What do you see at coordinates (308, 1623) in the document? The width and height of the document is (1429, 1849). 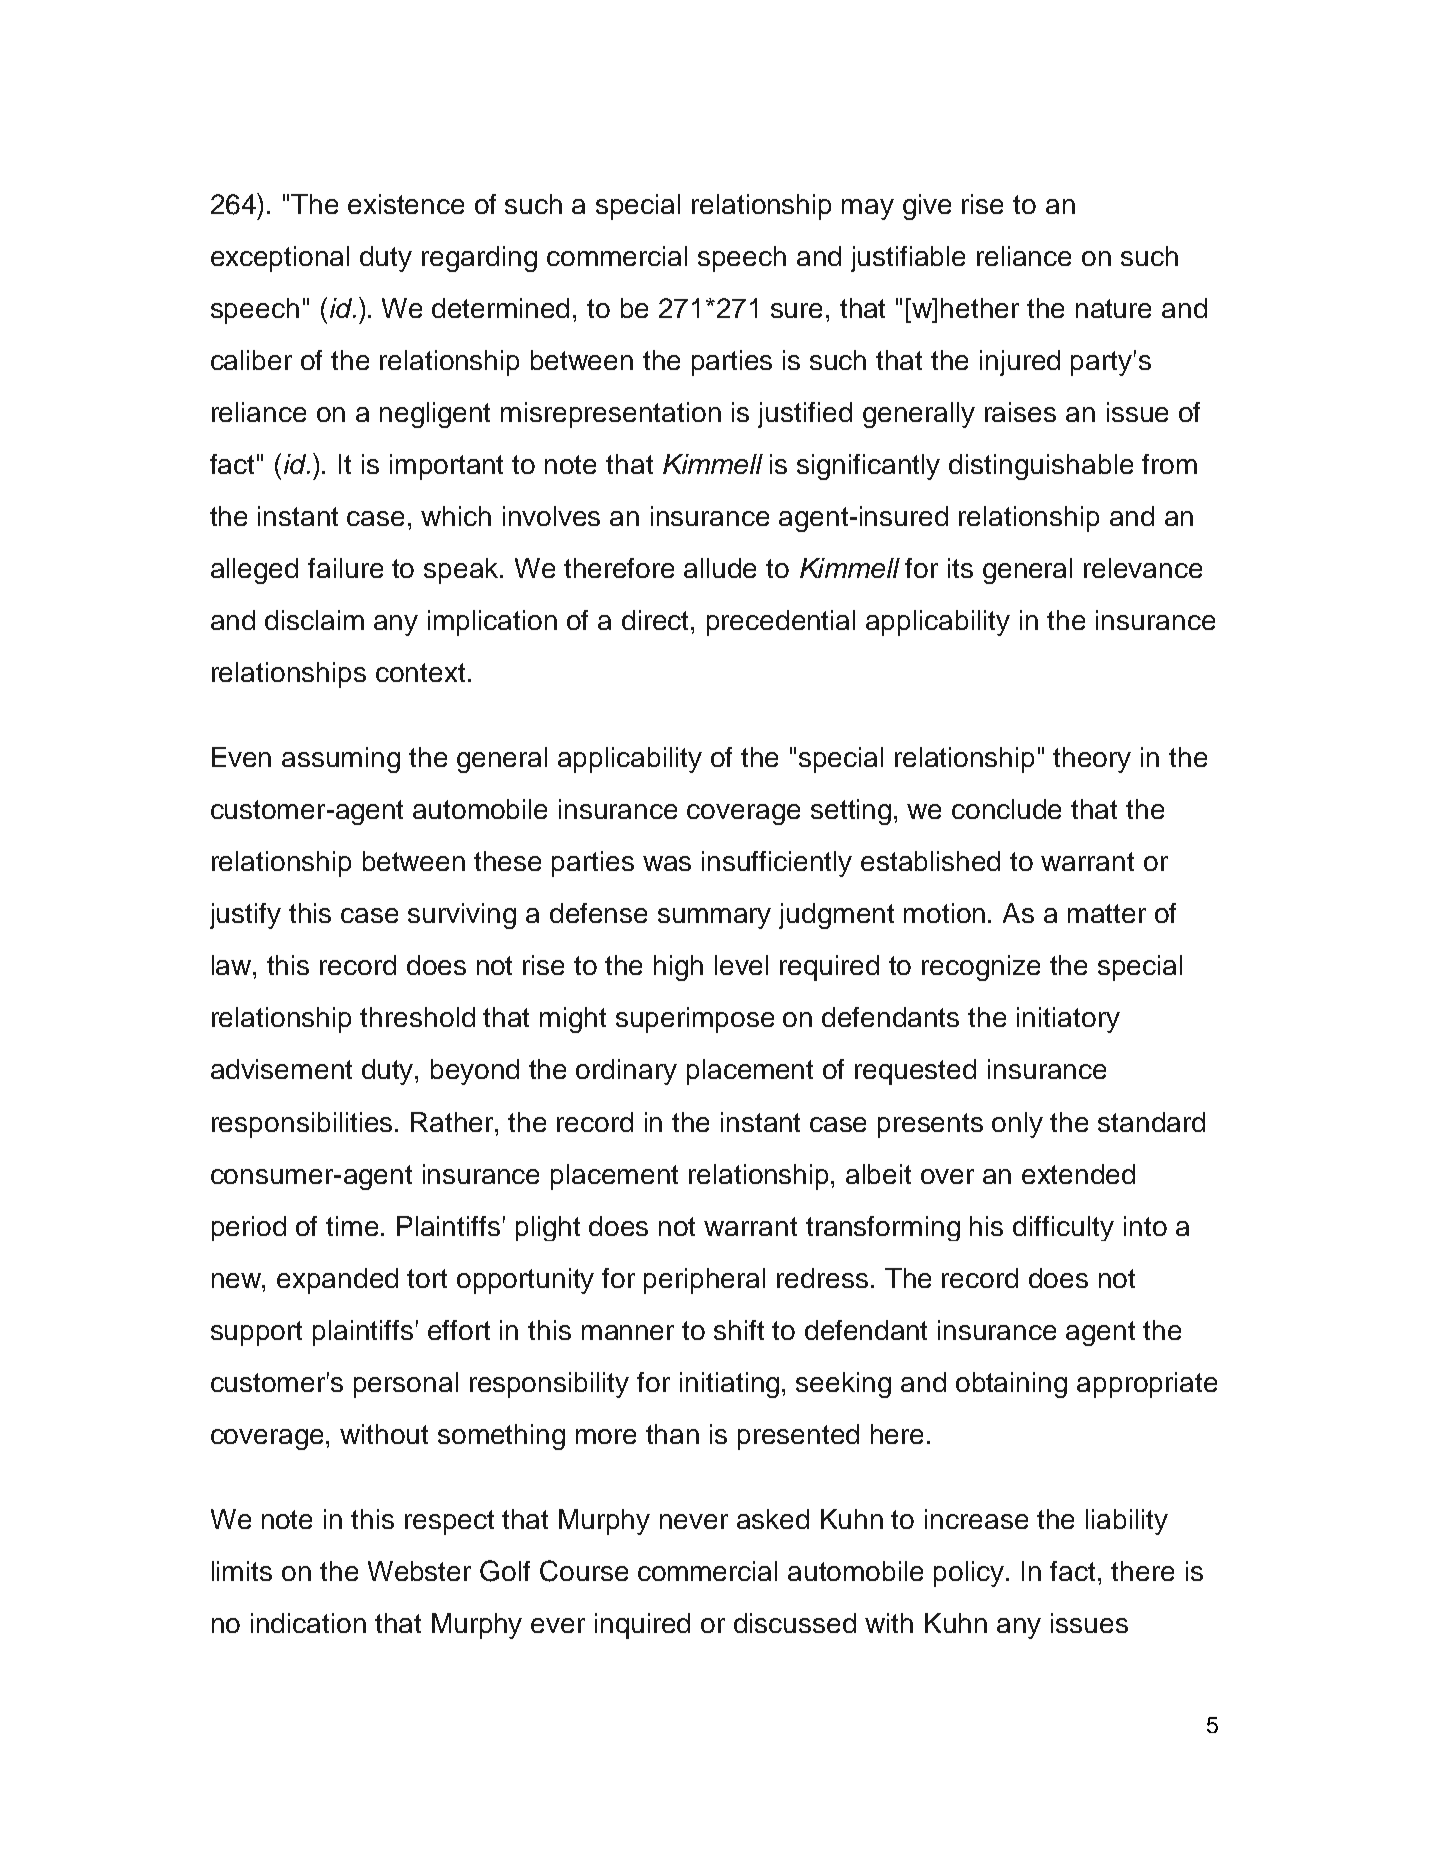 I see `indication` at bounding box center [308, 1623].
